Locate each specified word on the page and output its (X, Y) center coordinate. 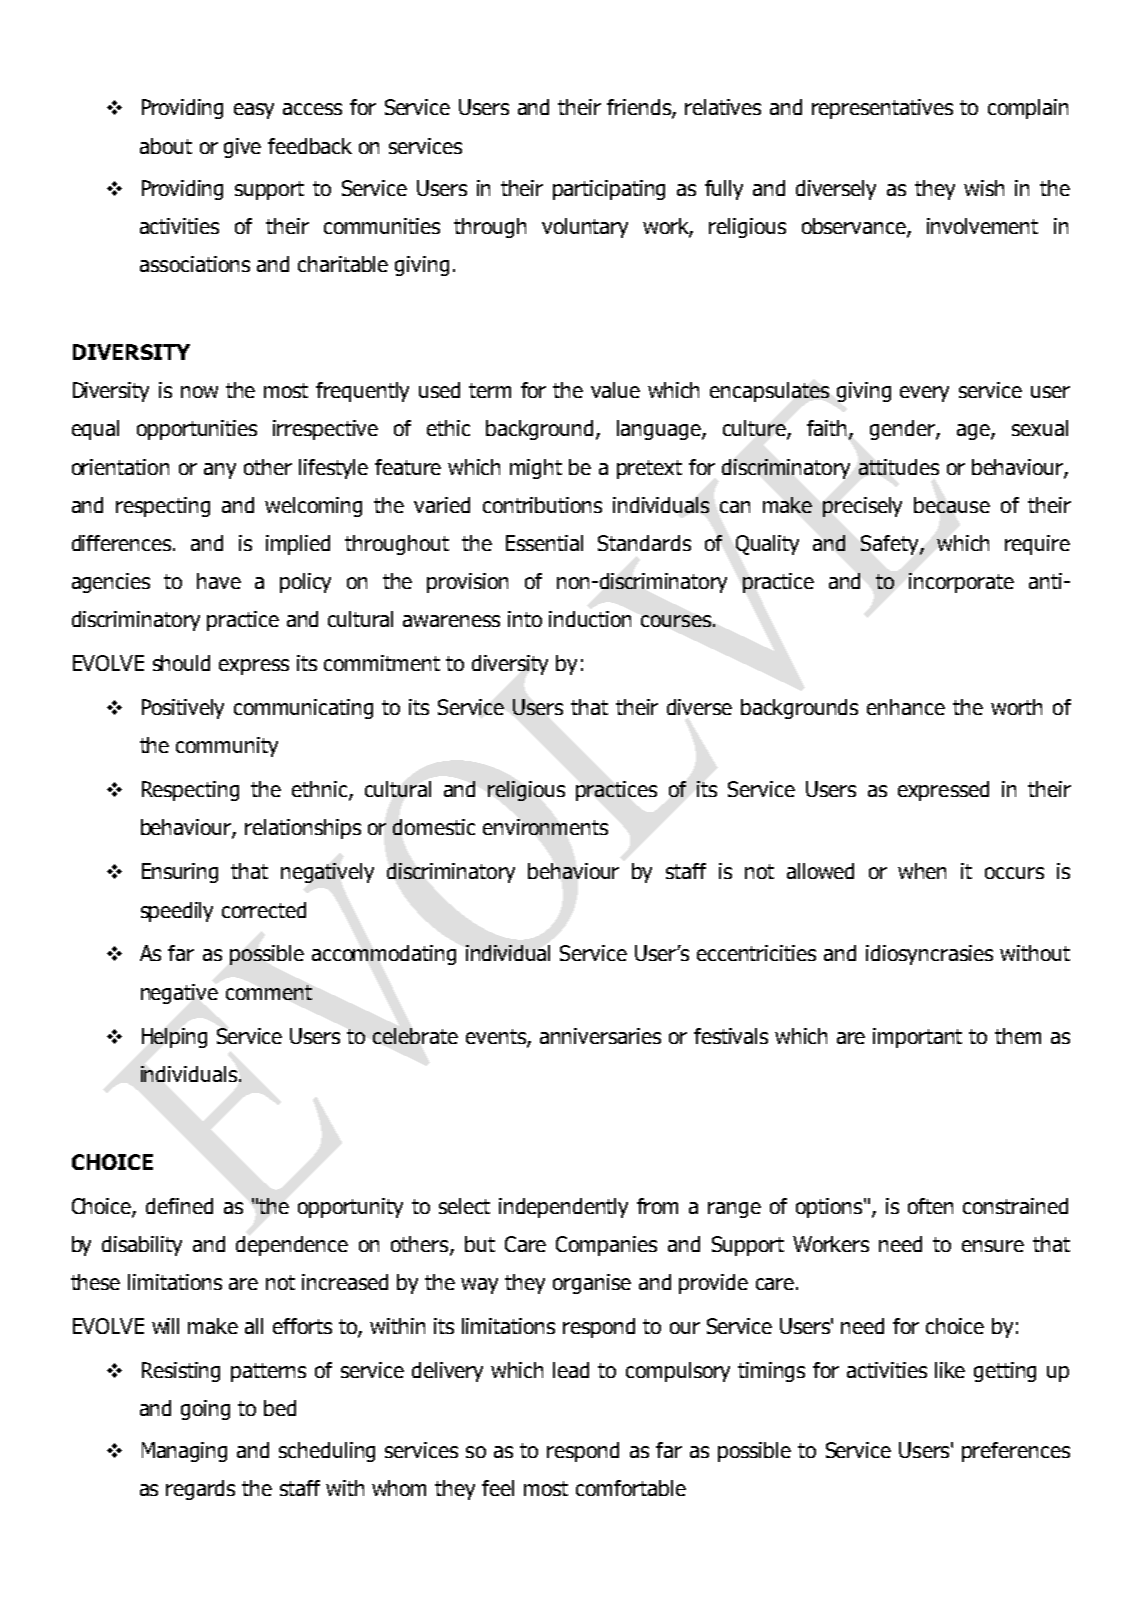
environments (545, 827)
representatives (882, 109)
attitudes (899, 467)
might (536, 469)
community (227, 747)
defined (179, 1206)
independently (563, 1208)
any (220, 471)
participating (609, 190)
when (922, 871)
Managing (184, 1452)
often (930, 1206)
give (242, 148)
